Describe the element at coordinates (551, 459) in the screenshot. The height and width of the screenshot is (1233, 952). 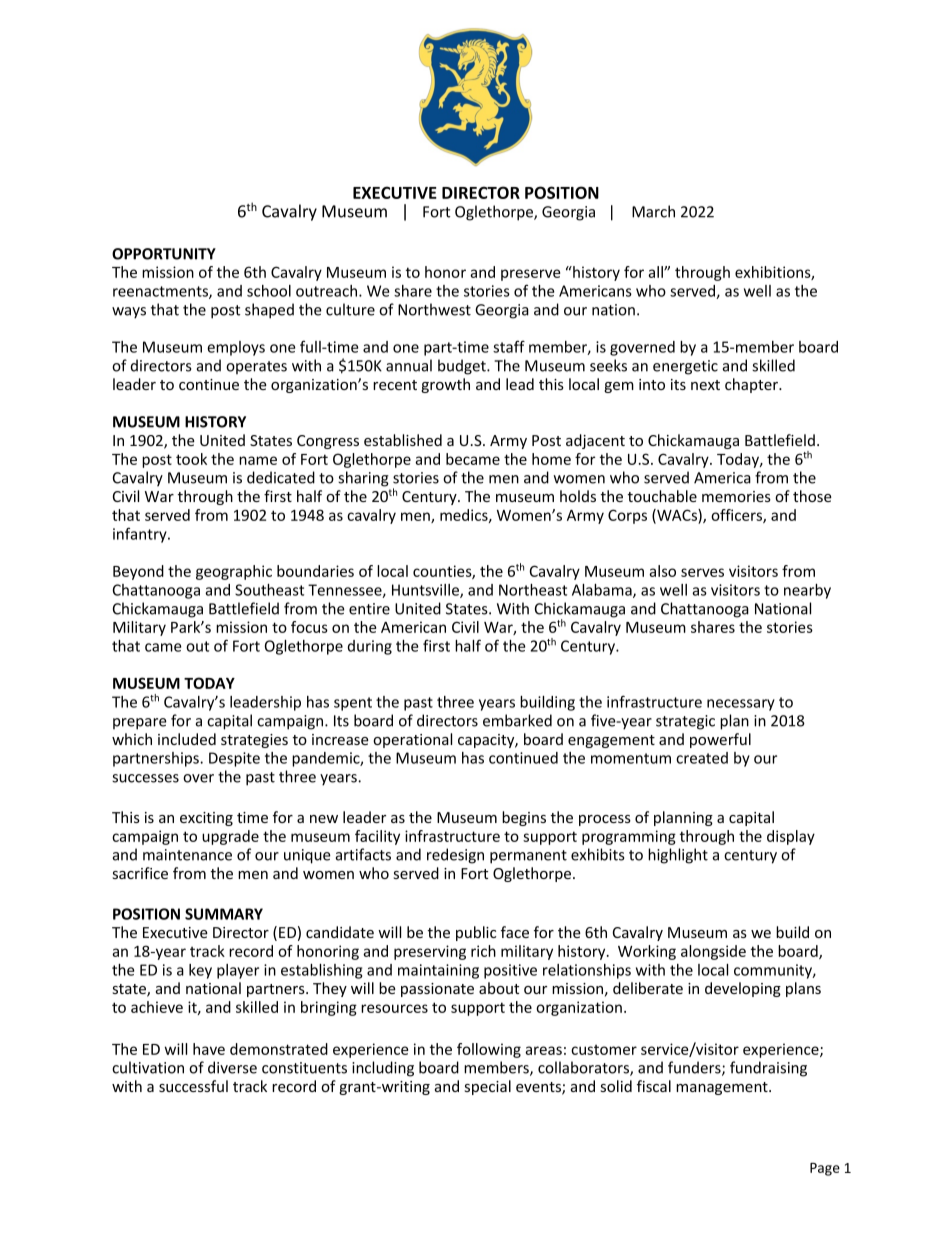
I see `home` at that location.
